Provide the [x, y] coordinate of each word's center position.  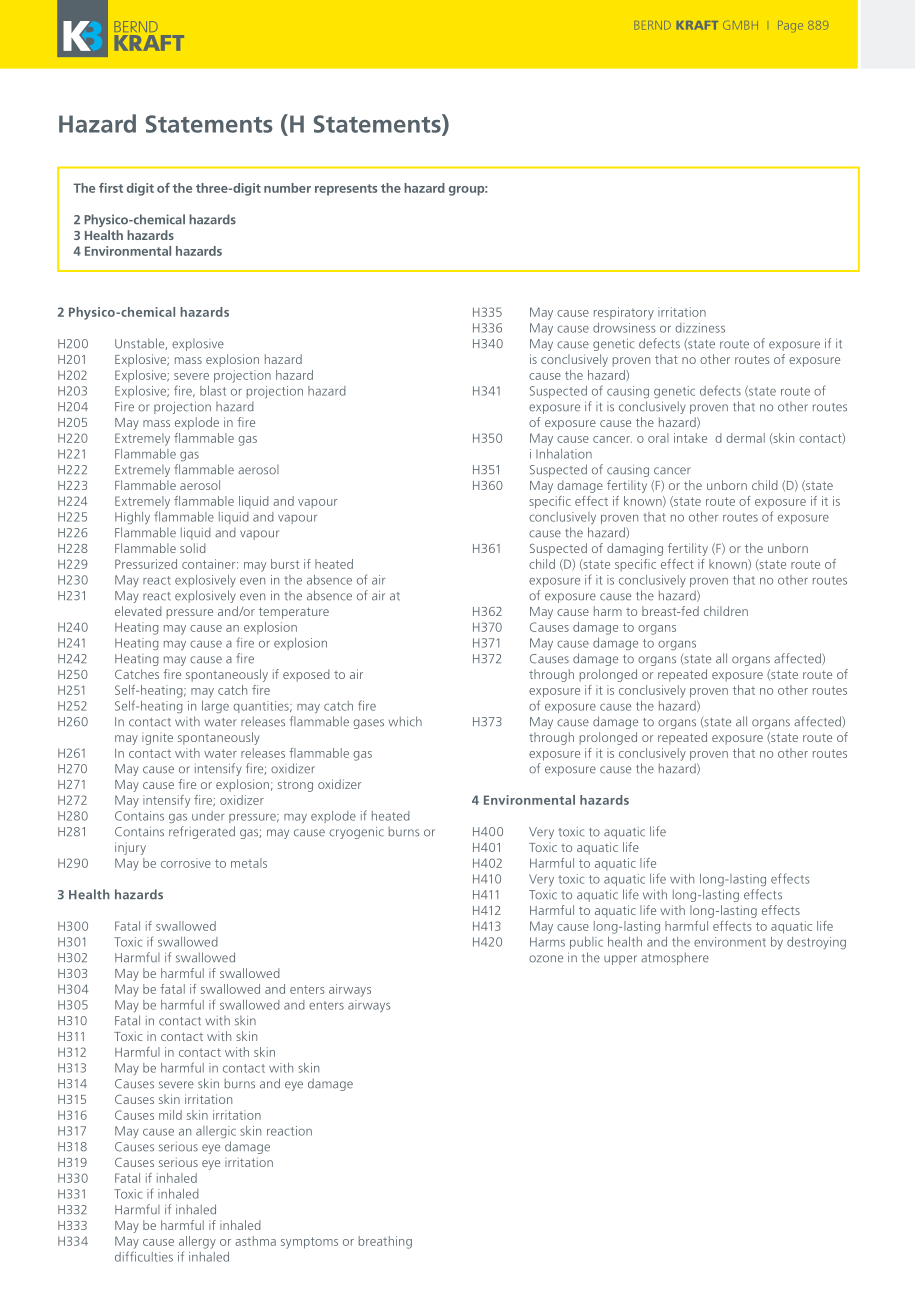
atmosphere [675, 958]
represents [346, 190]
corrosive [186, 863]
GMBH [740, 25]
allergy [197, 1242]
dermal [745, 438]
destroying [816, 943]
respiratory [624, 313]
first [111, 188]
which [405, 721]
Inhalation [564, 454]
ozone [546, 959]
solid [193, 548]
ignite [157, 739]
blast [213, 391]
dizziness [700, 328]
